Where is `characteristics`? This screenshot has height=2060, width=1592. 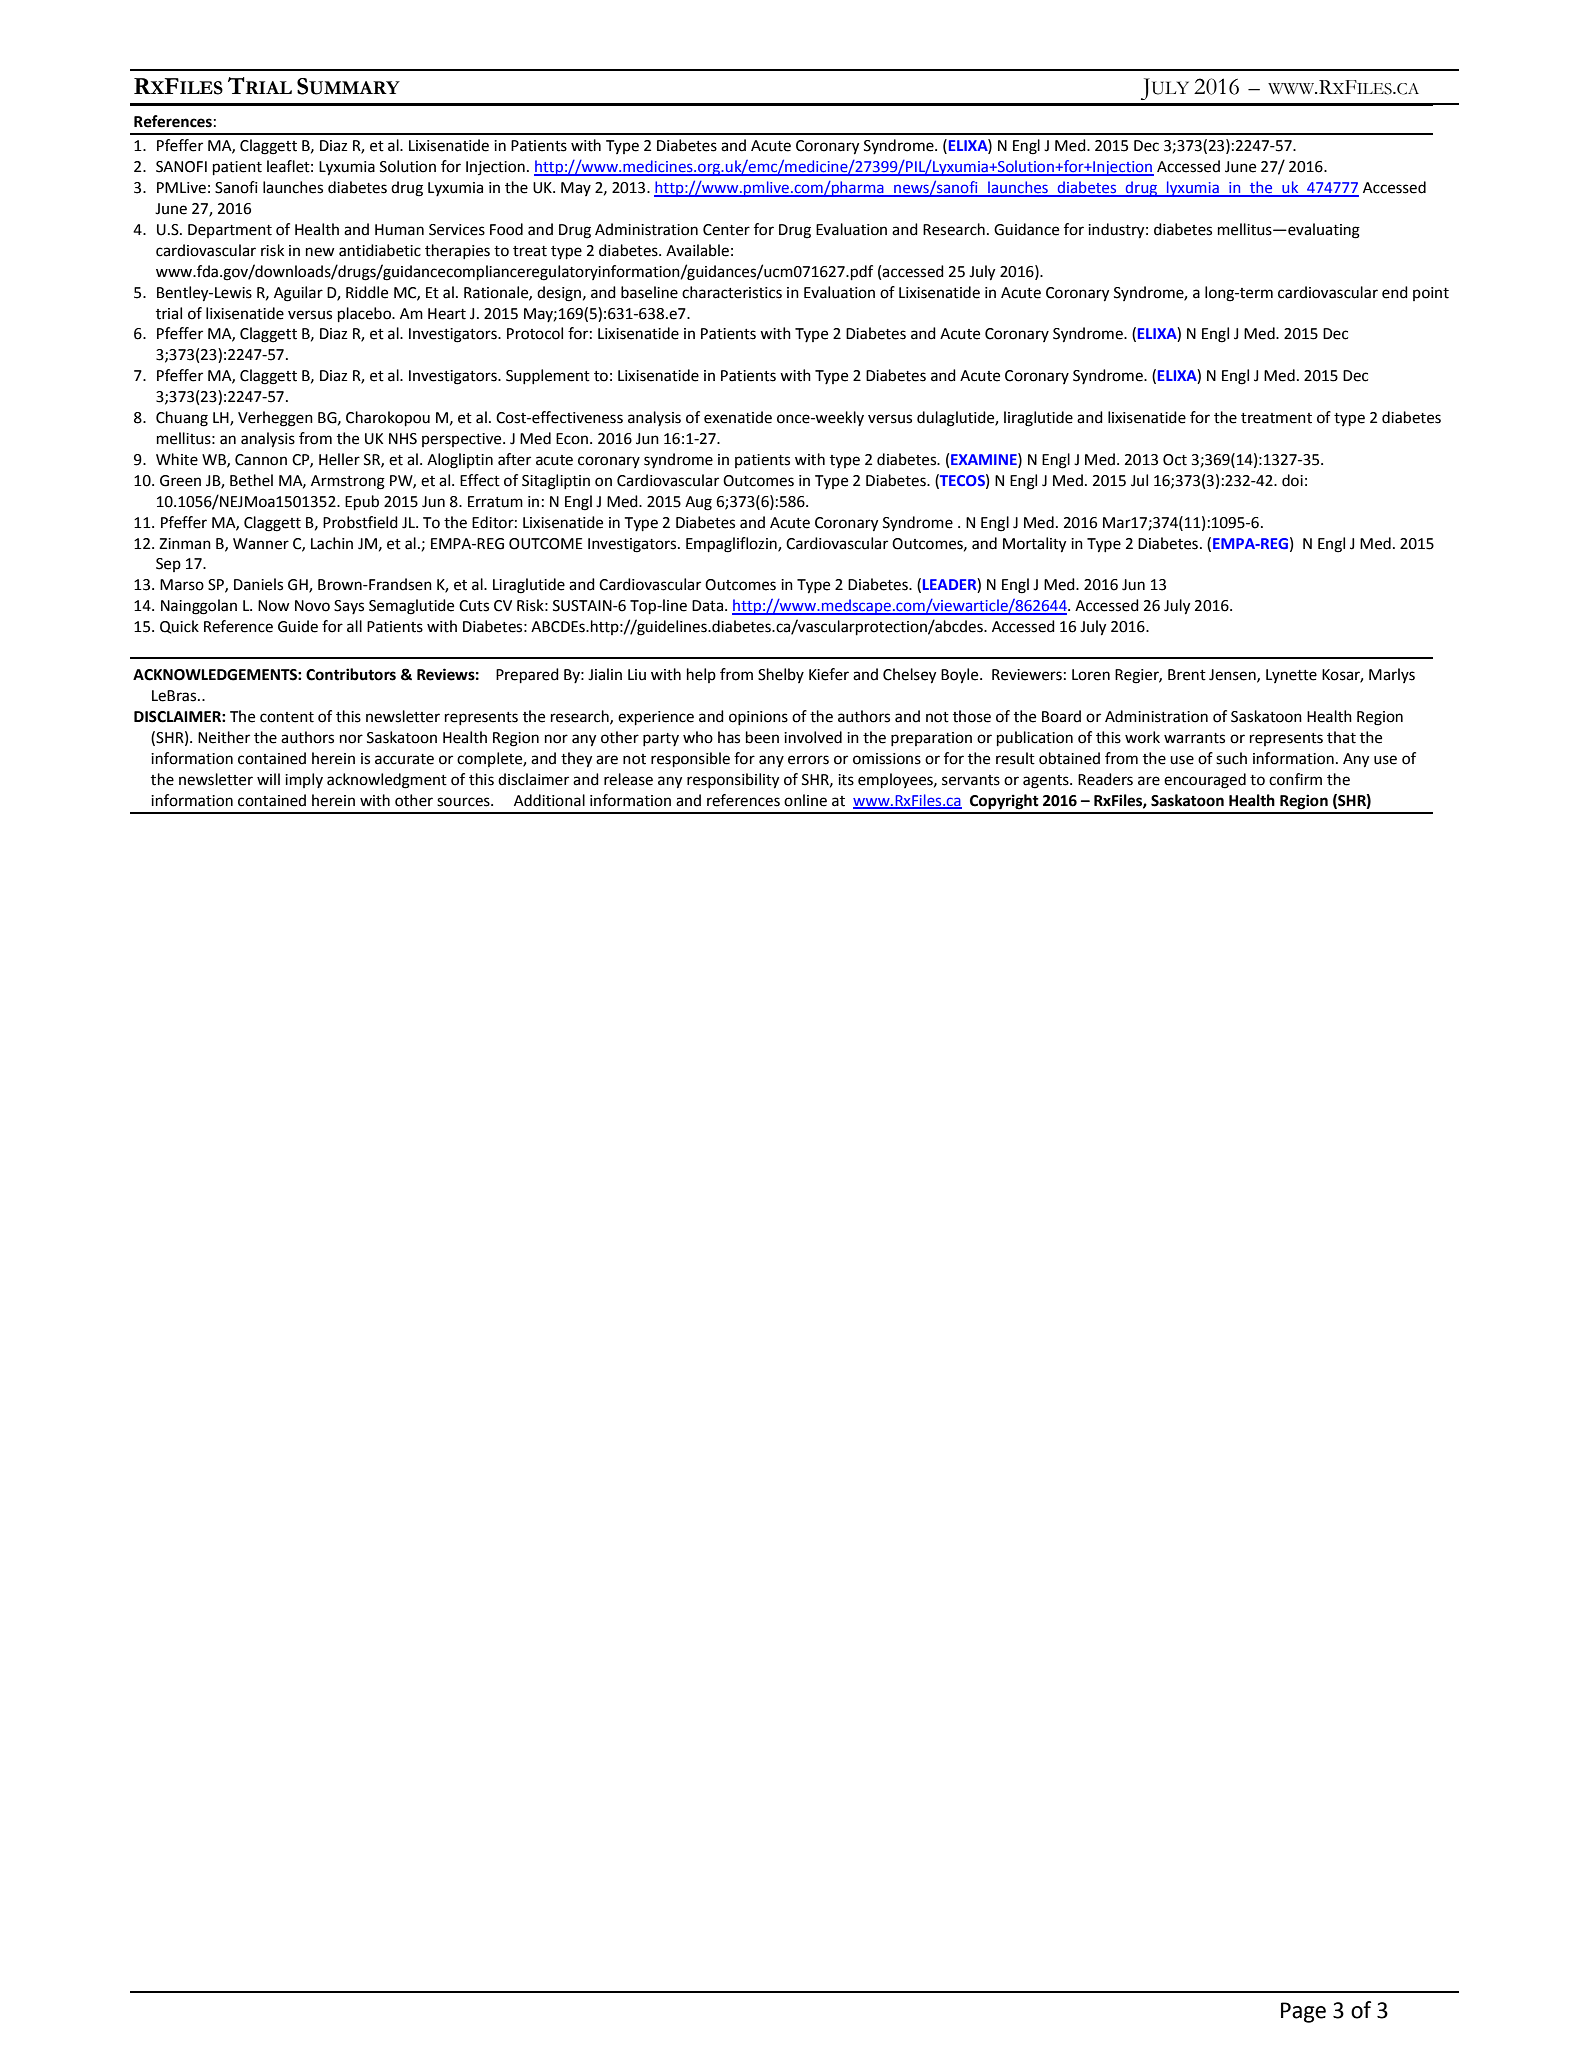 characteristics is located at coordinates (732, 292).
